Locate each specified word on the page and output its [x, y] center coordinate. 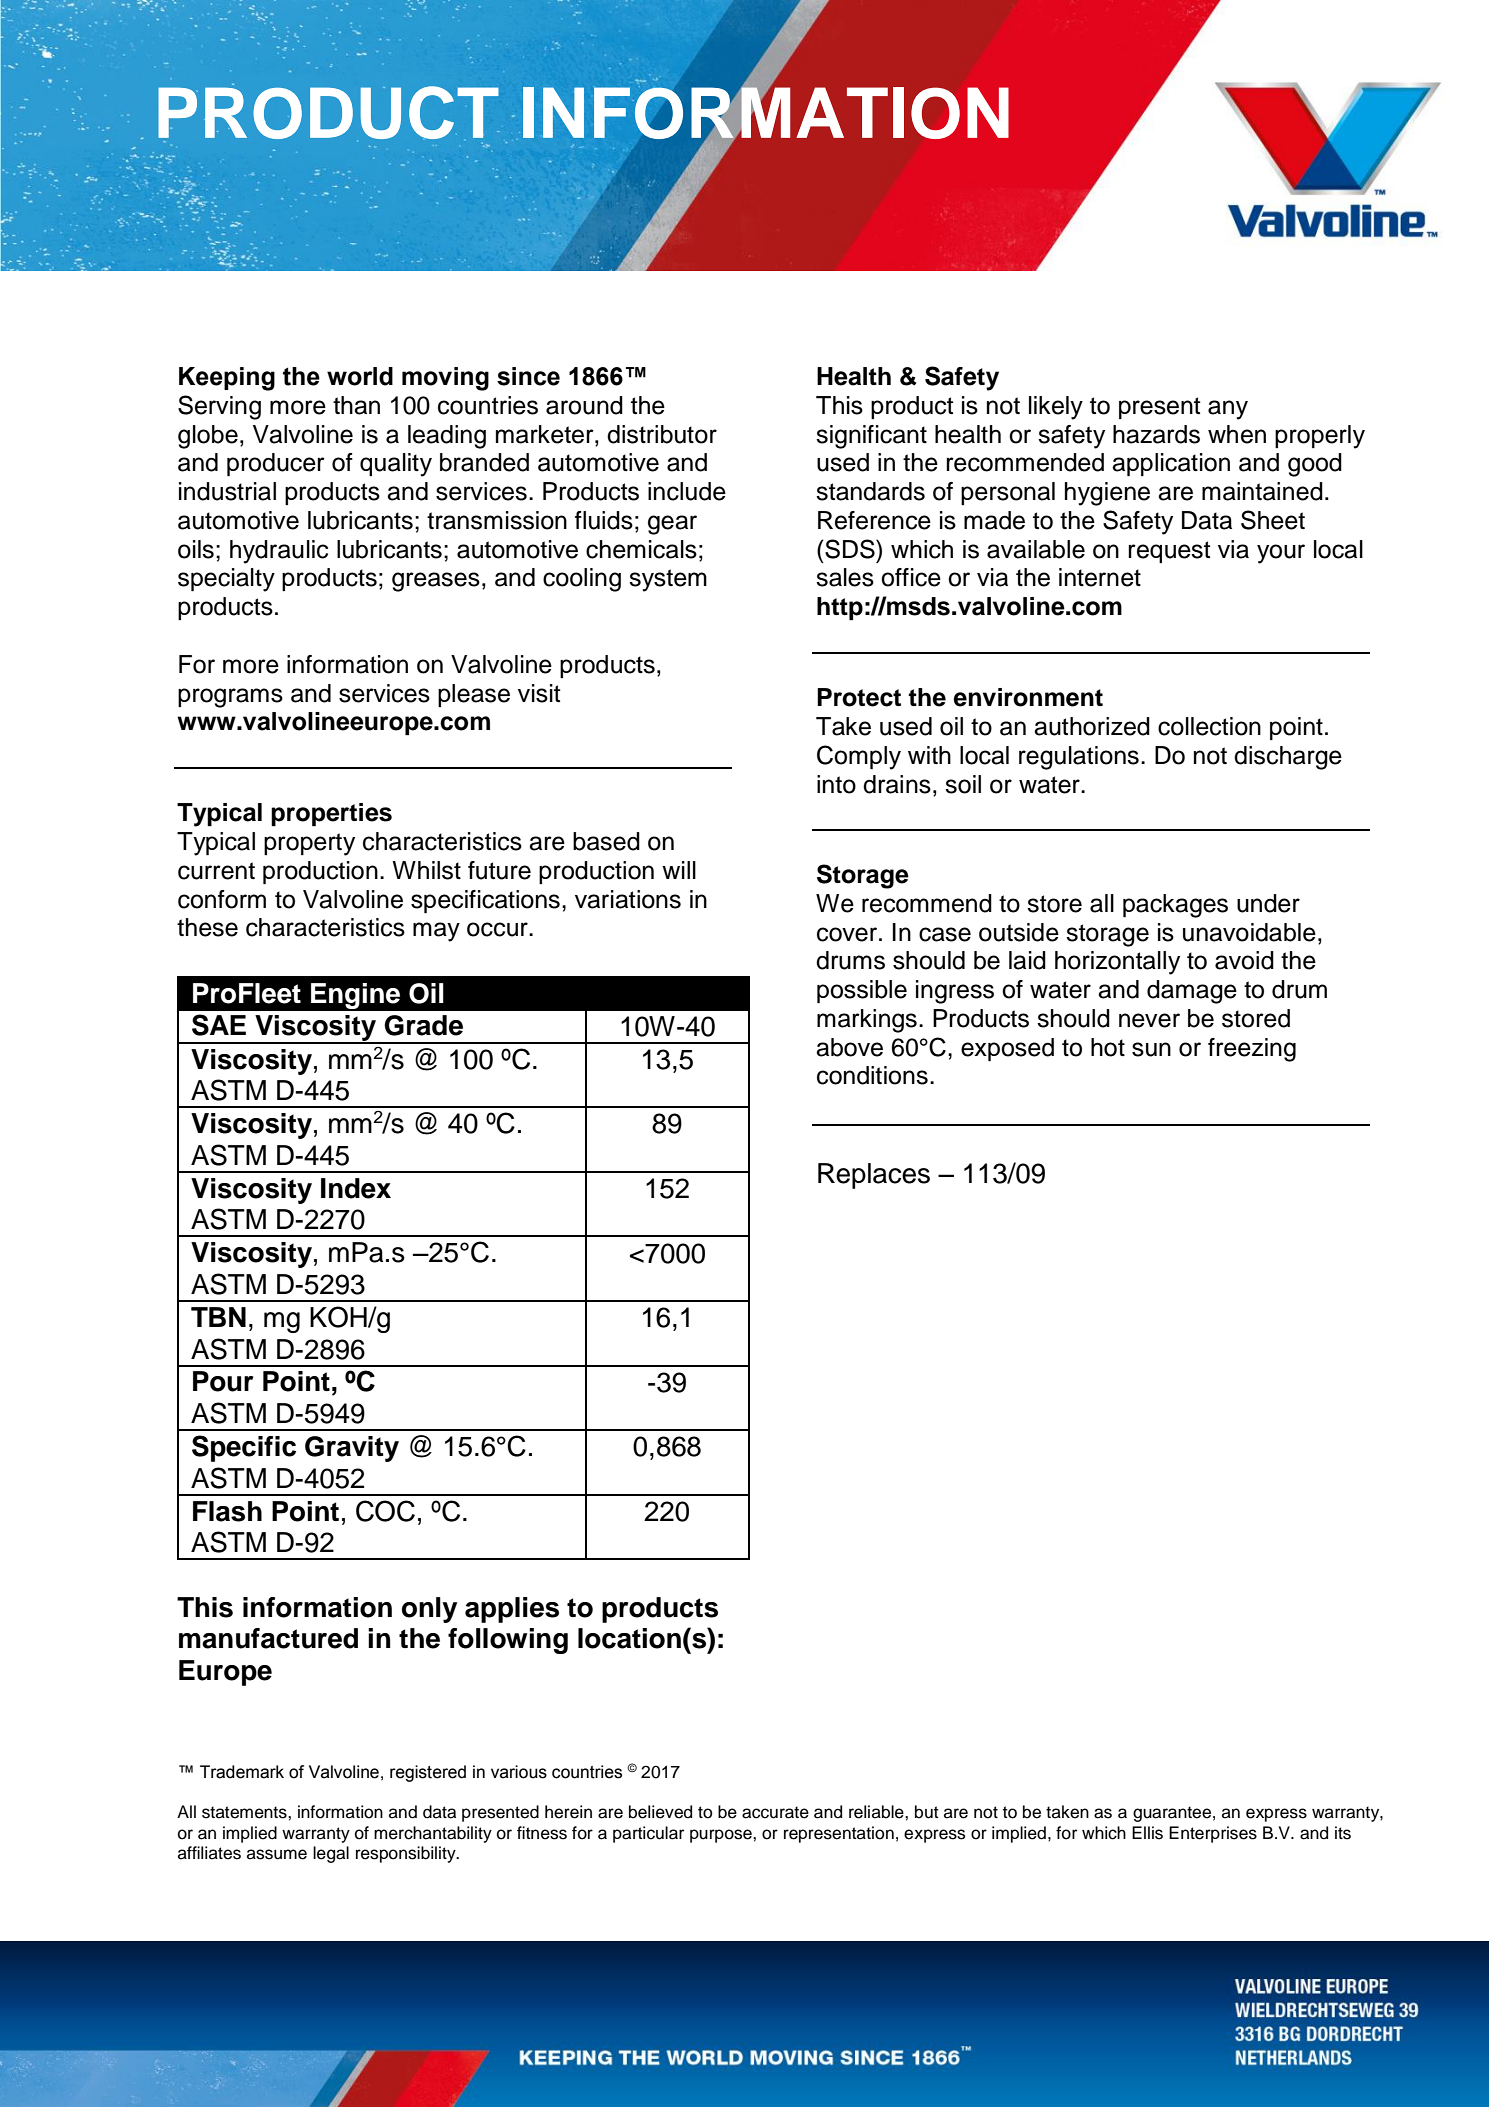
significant [871, 437]
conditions [872, 1075]
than [356, 405]
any [1228, 410]
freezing [1252, 1050]
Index [356, 1188]
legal [331, 1854]
